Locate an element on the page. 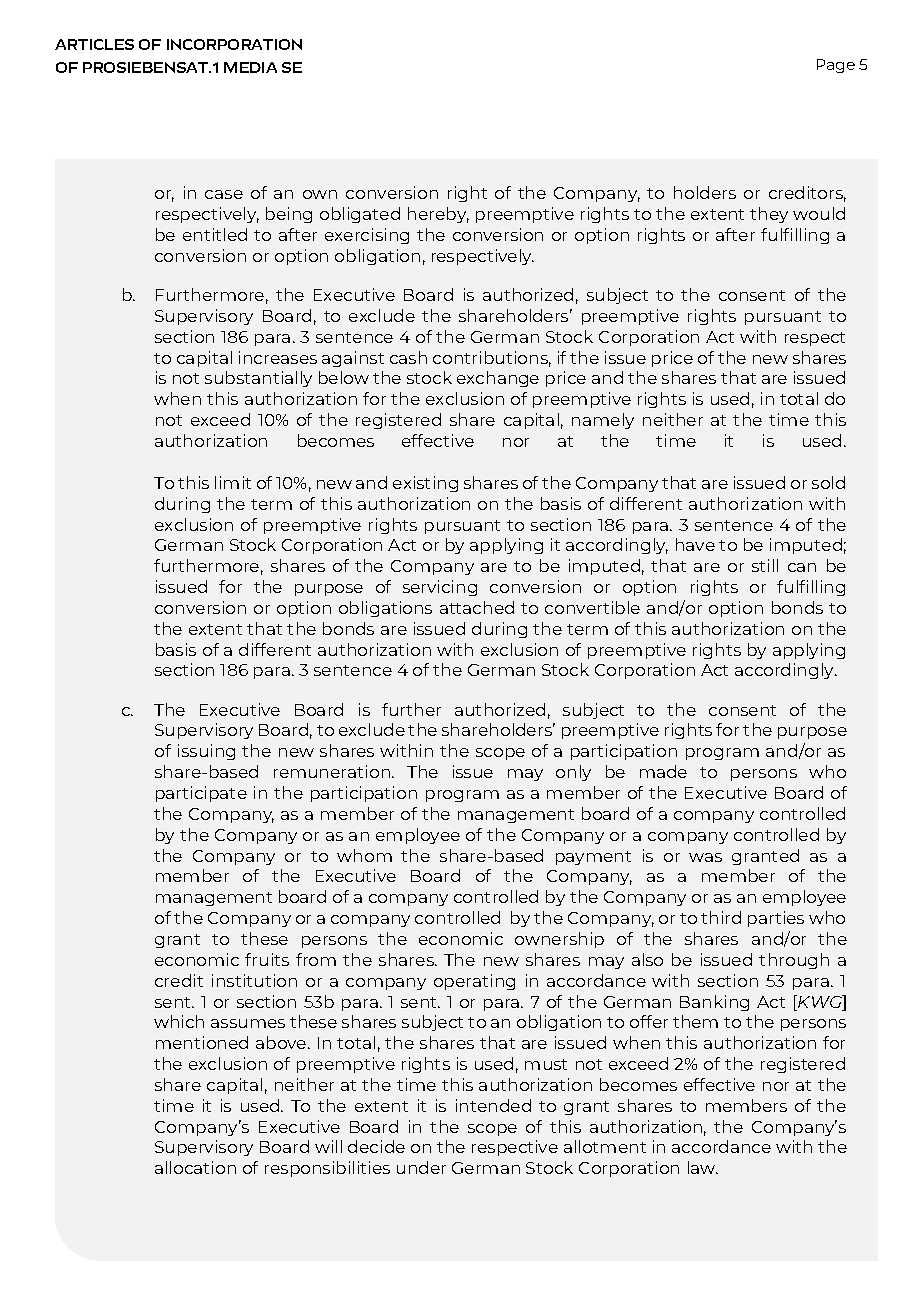 The image size is (924, 1308). limit is located at coordinates (233, 482).
